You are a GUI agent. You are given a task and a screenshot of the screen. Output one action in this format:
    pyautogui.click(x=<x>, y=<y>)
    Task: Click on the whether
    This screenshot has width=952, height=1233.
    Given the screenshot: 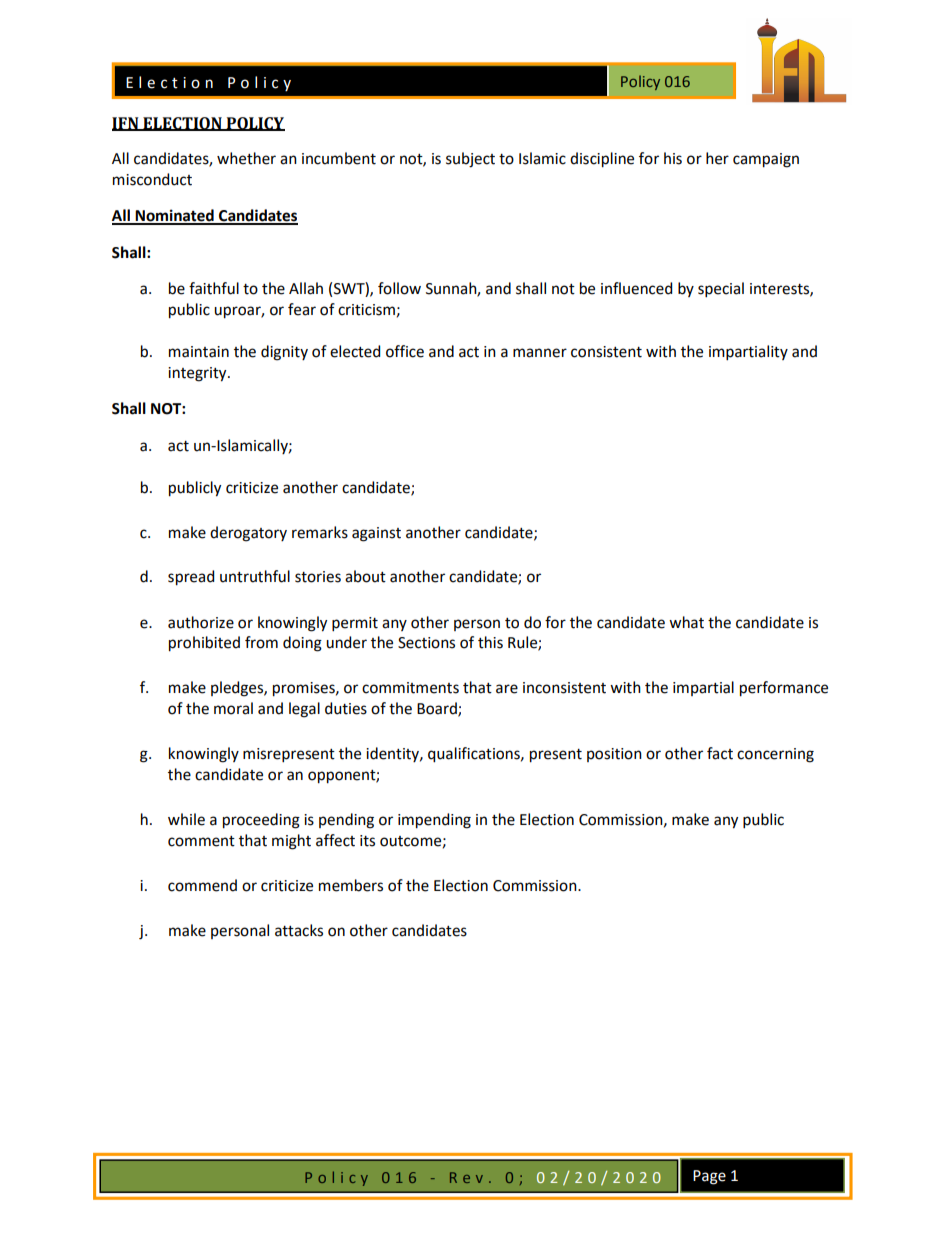 What is the action you would take?
    pyautogui.click(x=246, y=158)
